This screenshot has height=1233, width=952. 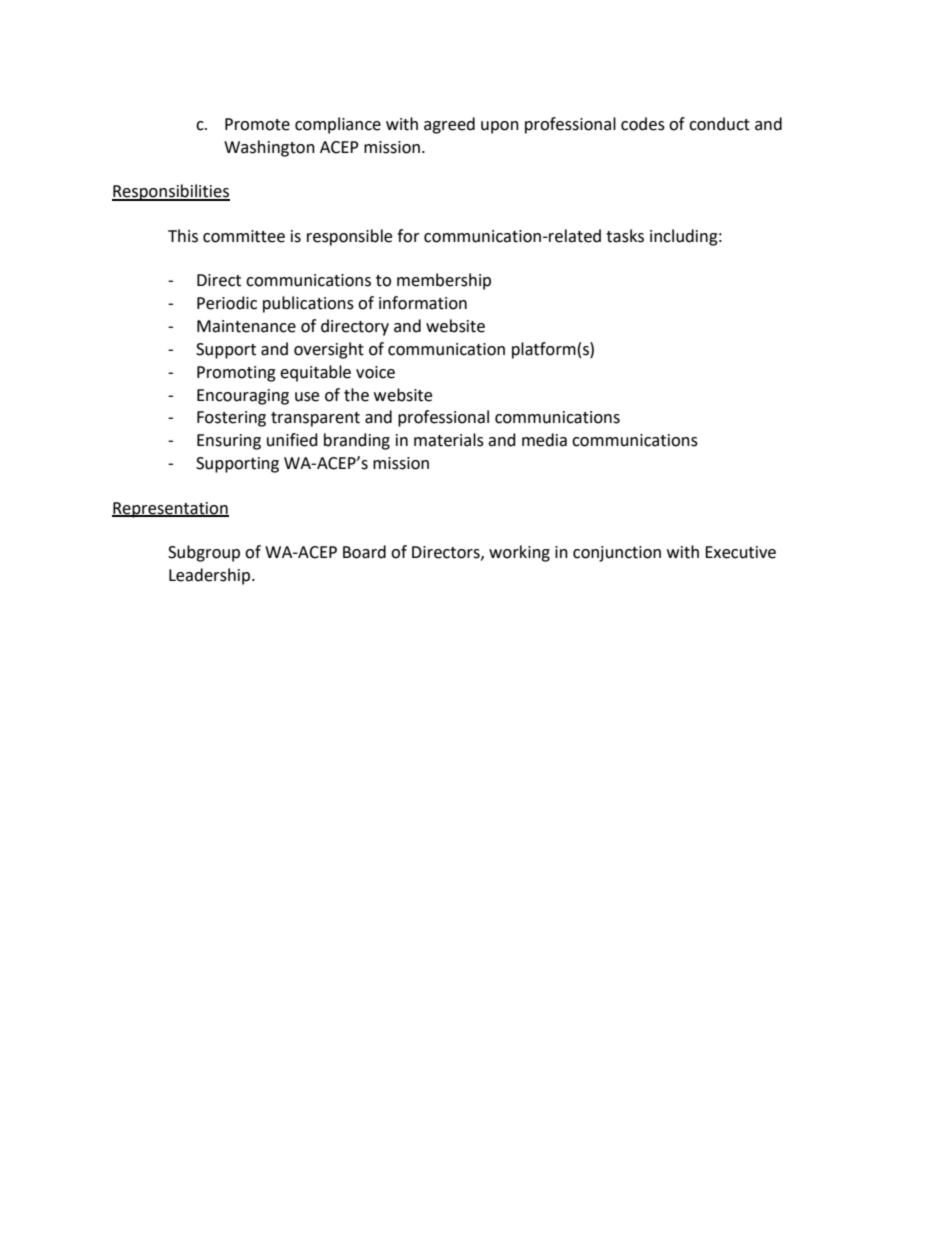 What do you see at coordinates (375, 372) in the screenshot?
I see `voice` at bounding box center [375, 372].
